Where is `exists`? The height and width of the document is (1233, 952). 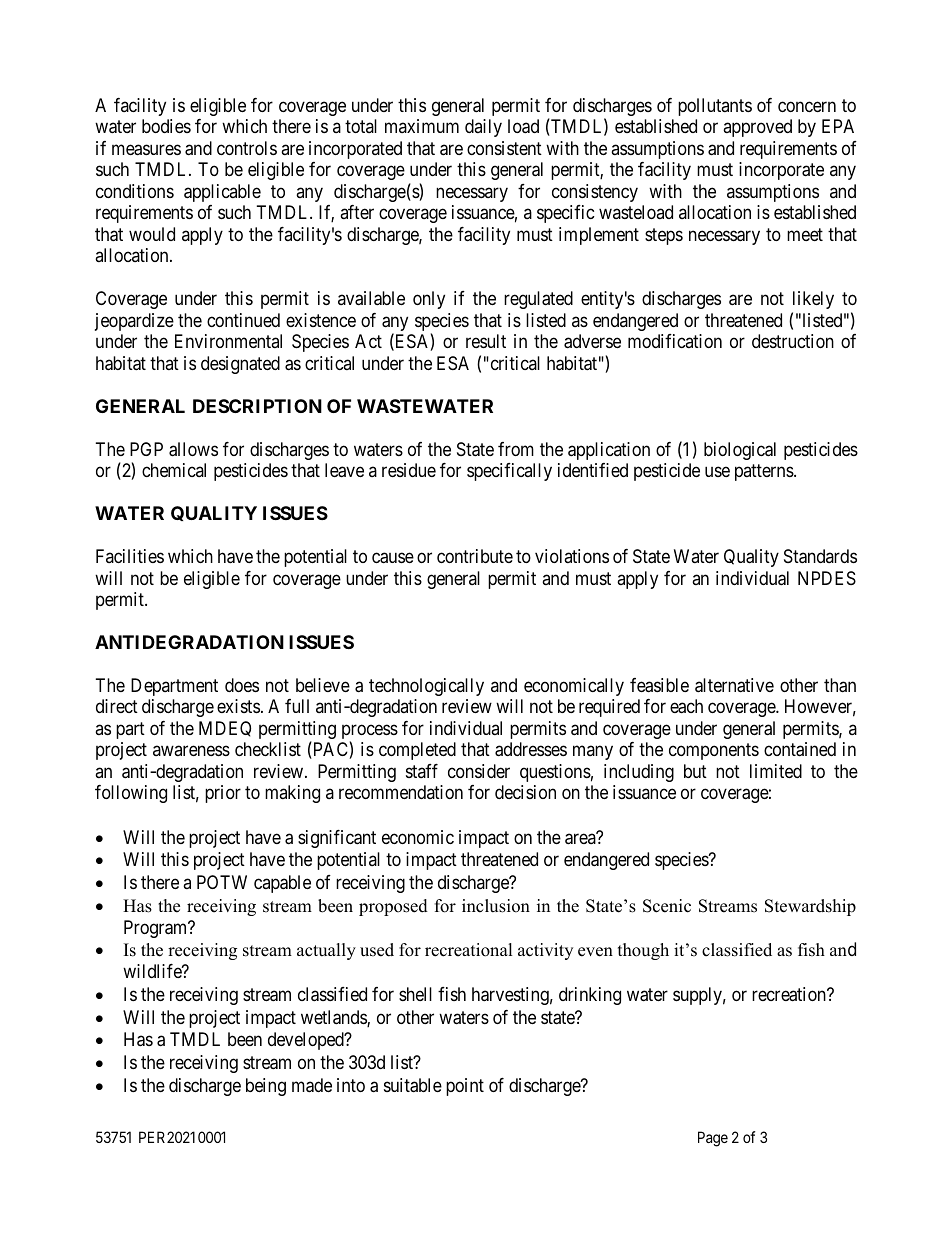
exists is located at coordinates (238, 706).
